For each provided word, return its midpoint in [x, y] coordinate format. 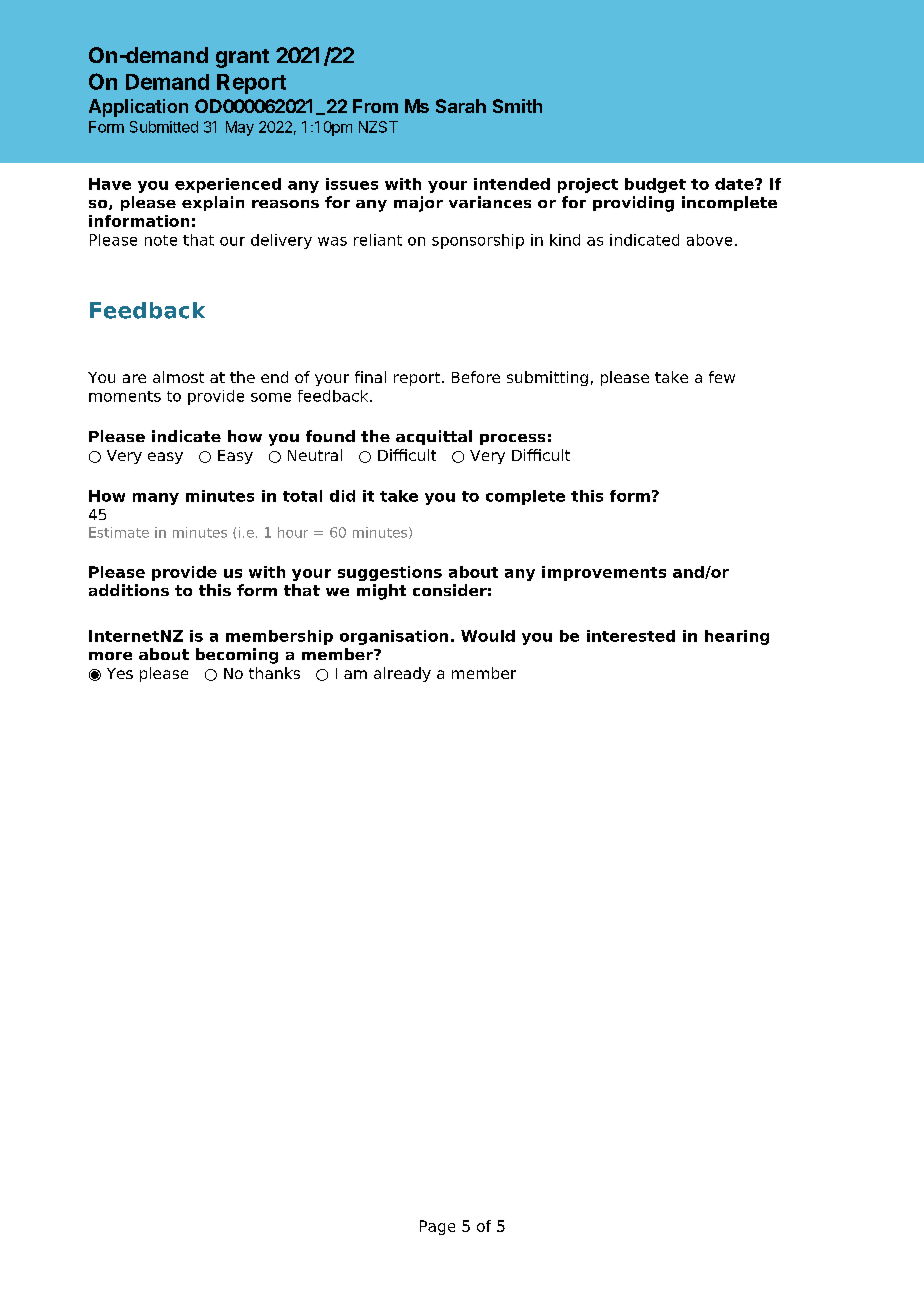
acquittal [434, 437]
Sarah [461, 106]
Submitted [164, 127]
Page [437, 1227]
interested [631, 636]
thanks [274, 673]
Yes [120, 673]
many [156, 499]
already [402, 674]
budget [655, 185]
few [722, 377]
